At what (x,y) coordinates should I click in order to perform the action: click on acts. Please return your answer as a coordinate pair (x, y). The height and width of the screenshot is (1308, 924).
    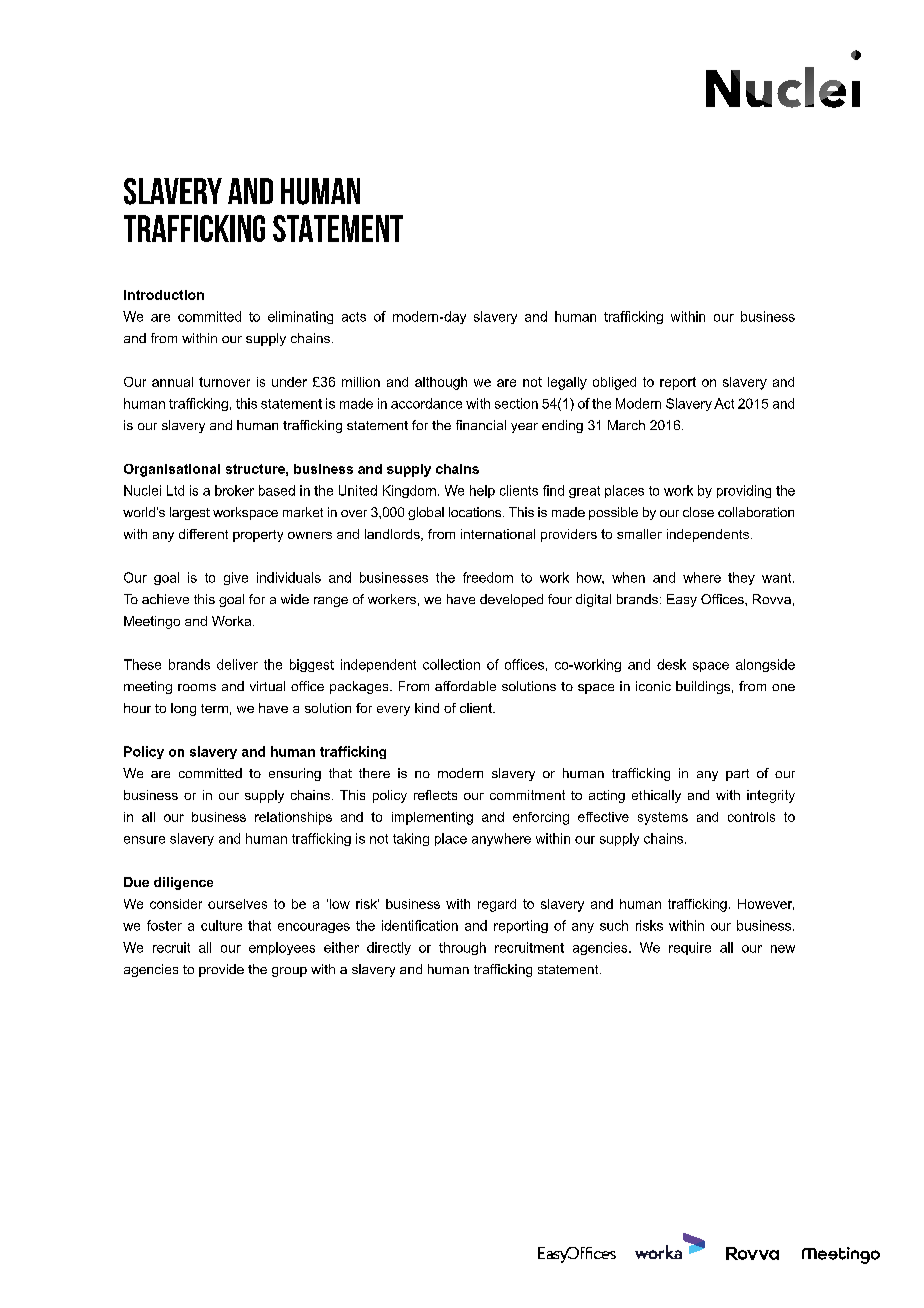
    Looking at the image, I should click on (354, 317).
